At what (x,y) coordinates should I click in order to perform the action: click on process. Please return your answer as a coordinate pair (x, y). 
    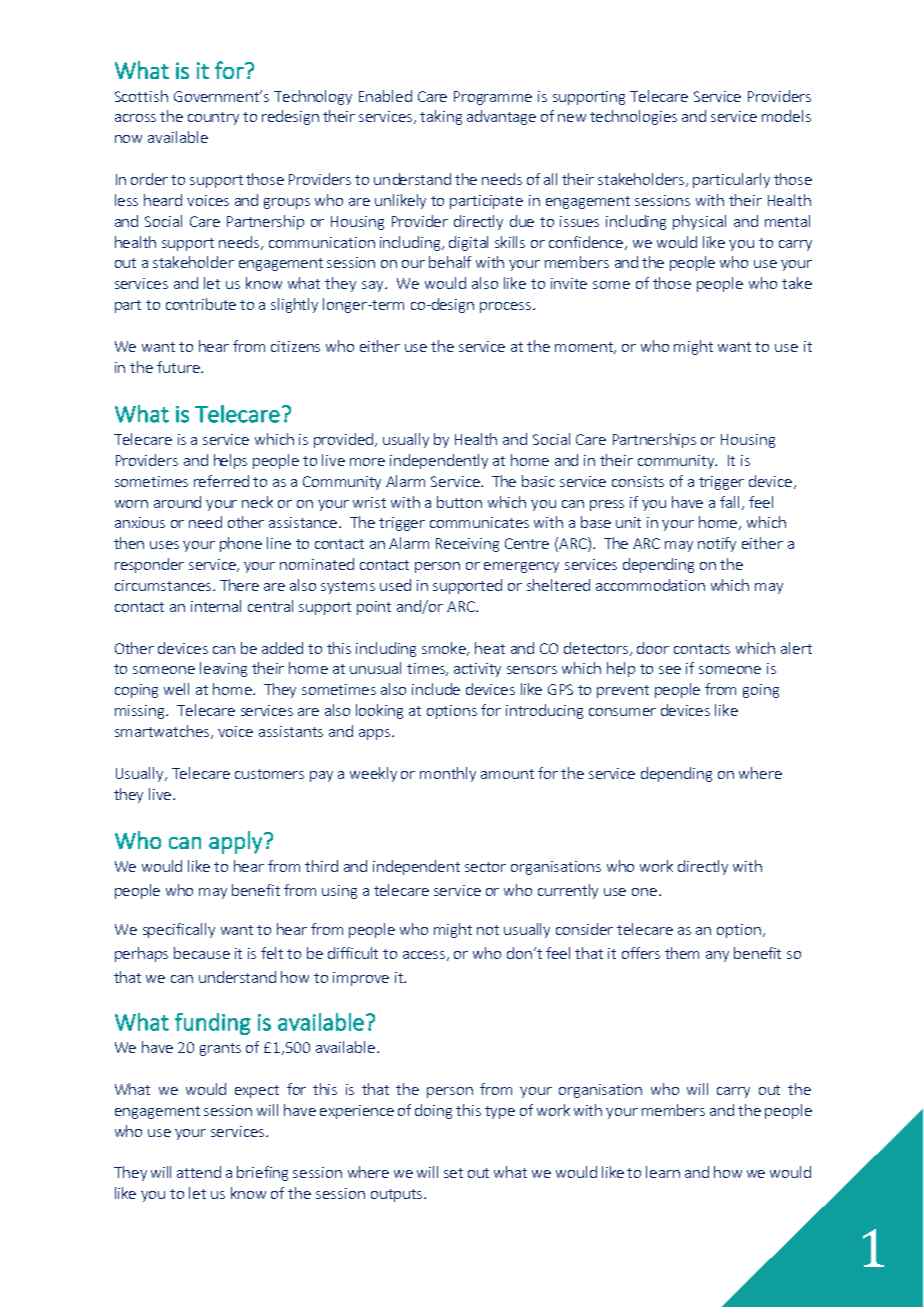
    Looking at the image, I should click on (507, 307).
